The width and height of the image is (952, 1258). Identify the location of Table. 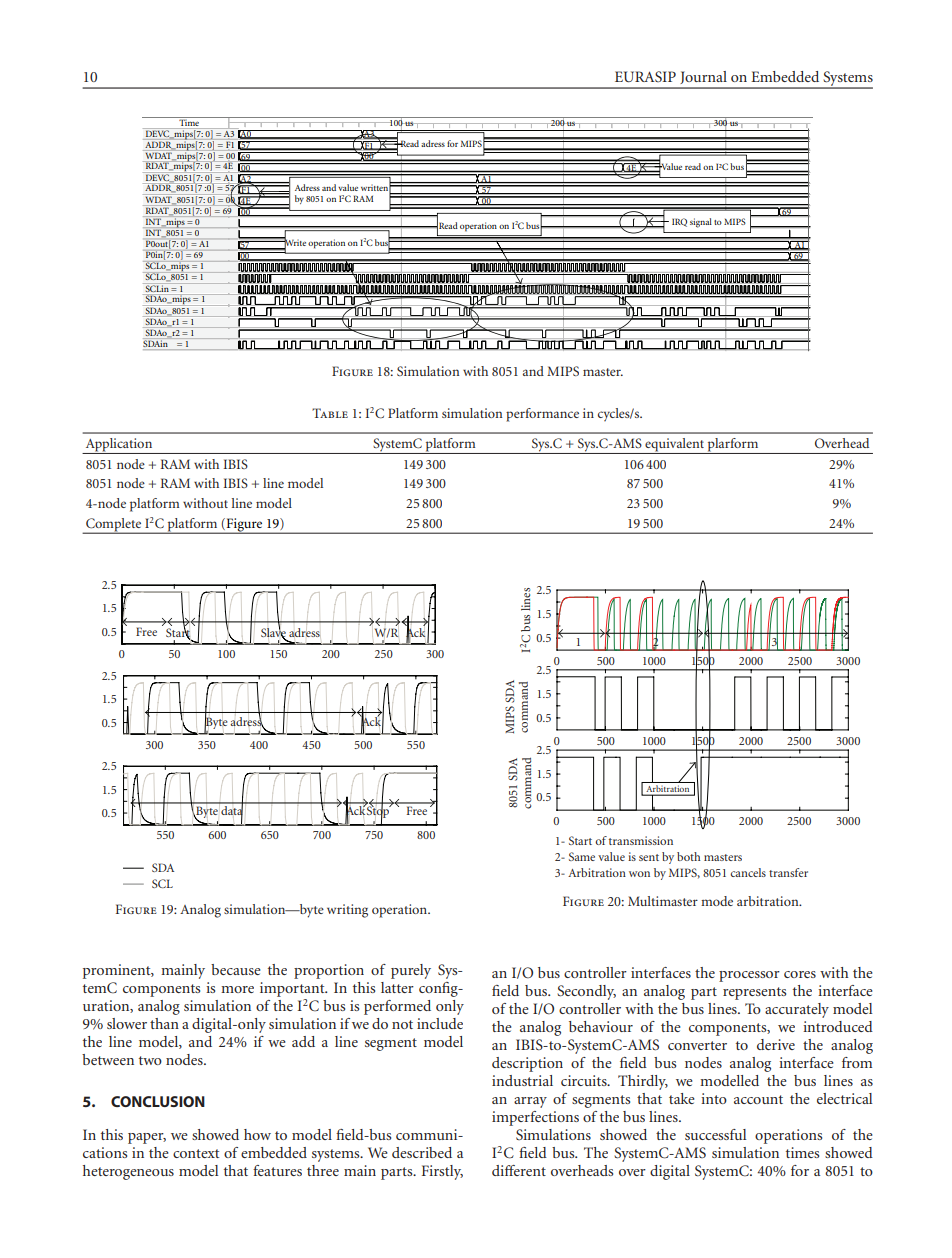
(330, 413).
